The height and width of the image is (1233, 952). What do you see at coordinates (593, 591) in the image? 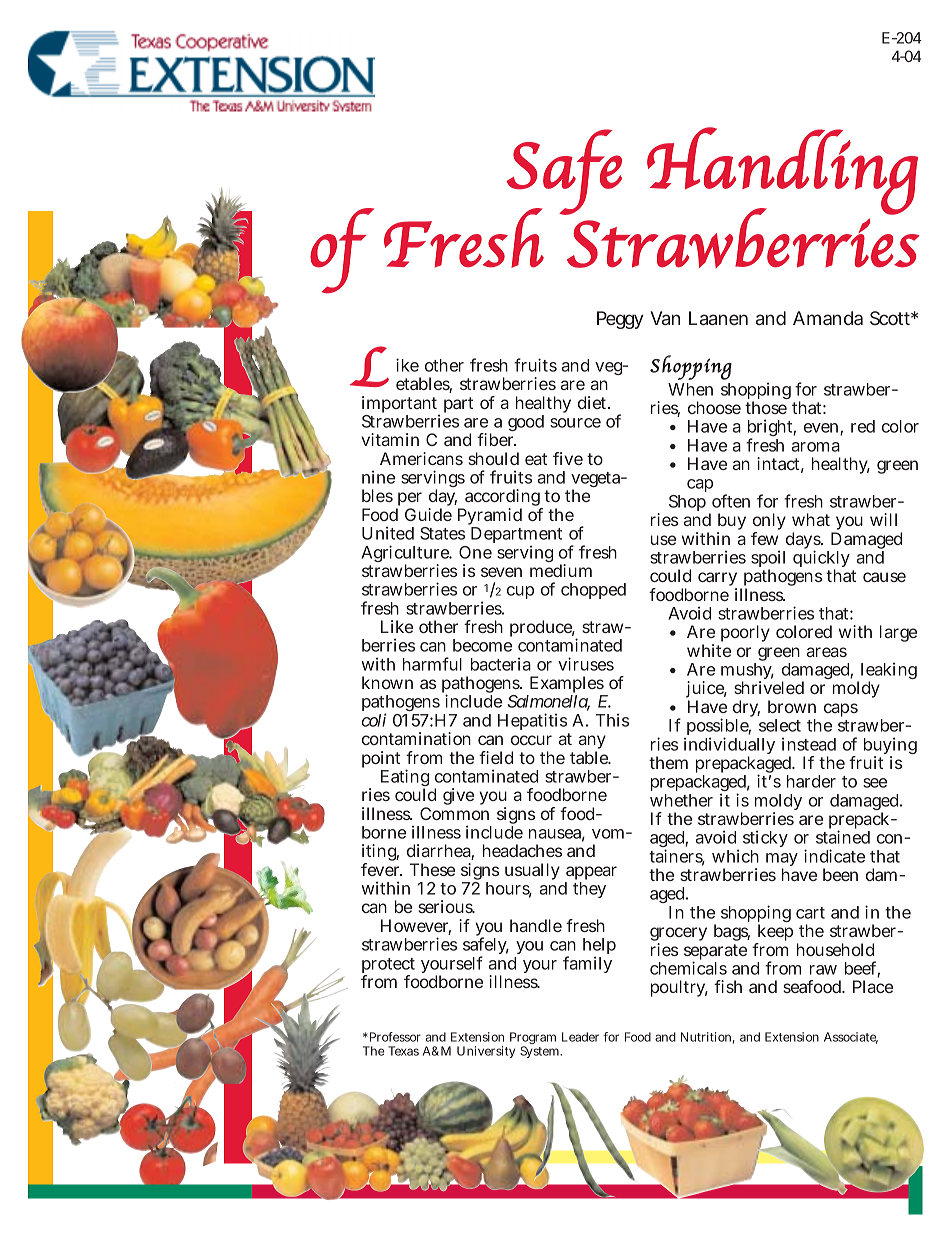
I see `chopped` at bounding box center [593, 591].
